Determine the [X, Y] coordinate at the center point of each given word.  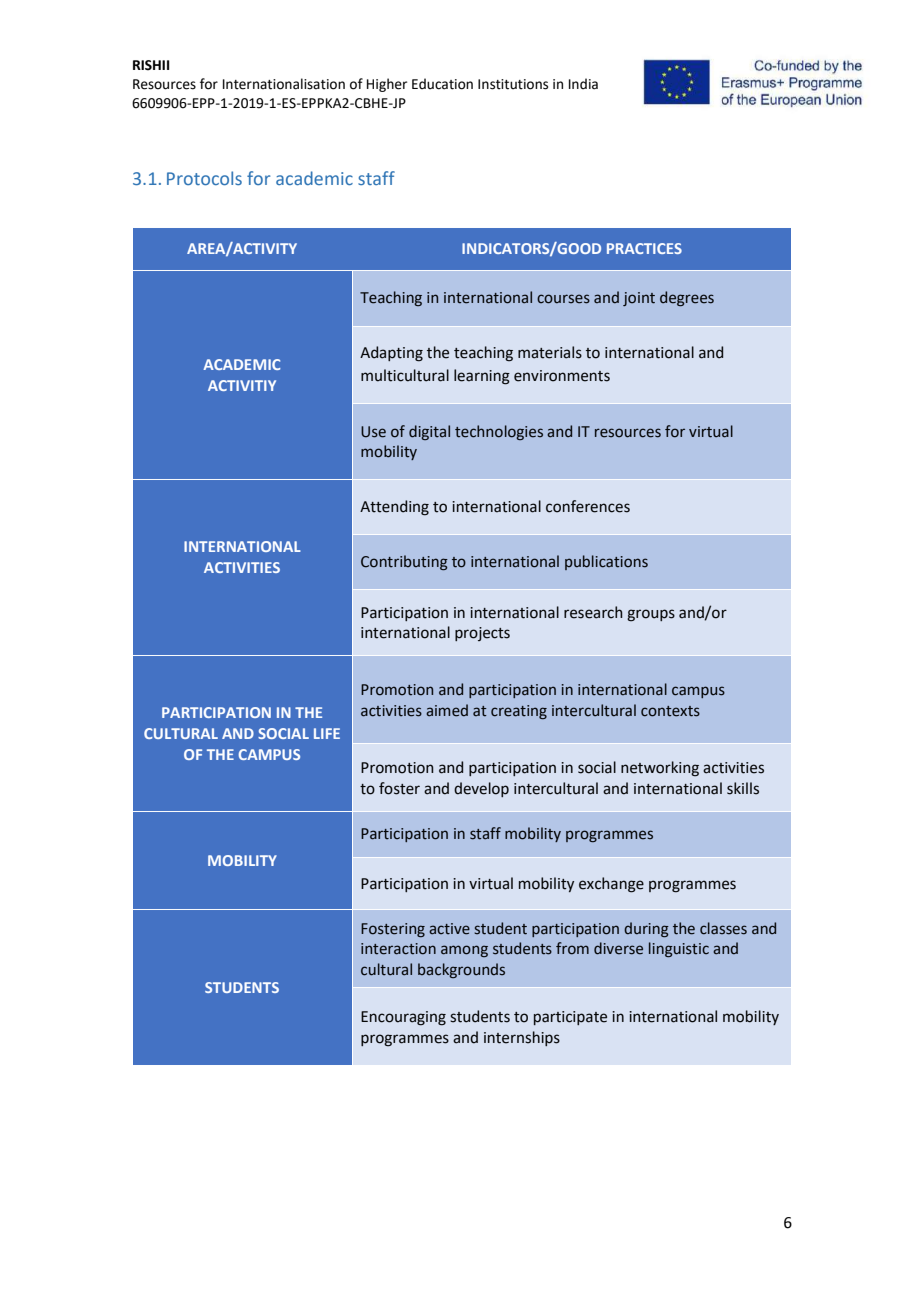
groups [651, 615]
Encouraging [403, 1018]
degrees [687, 298]
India [583, 84]
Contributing [404, 562]
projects [482, 634]
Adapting [391, 354]
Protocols [204, 178]
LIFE [327, 733]
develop [481, 789]
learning [482, 377]
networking [660, 769]
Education [442, 84]
